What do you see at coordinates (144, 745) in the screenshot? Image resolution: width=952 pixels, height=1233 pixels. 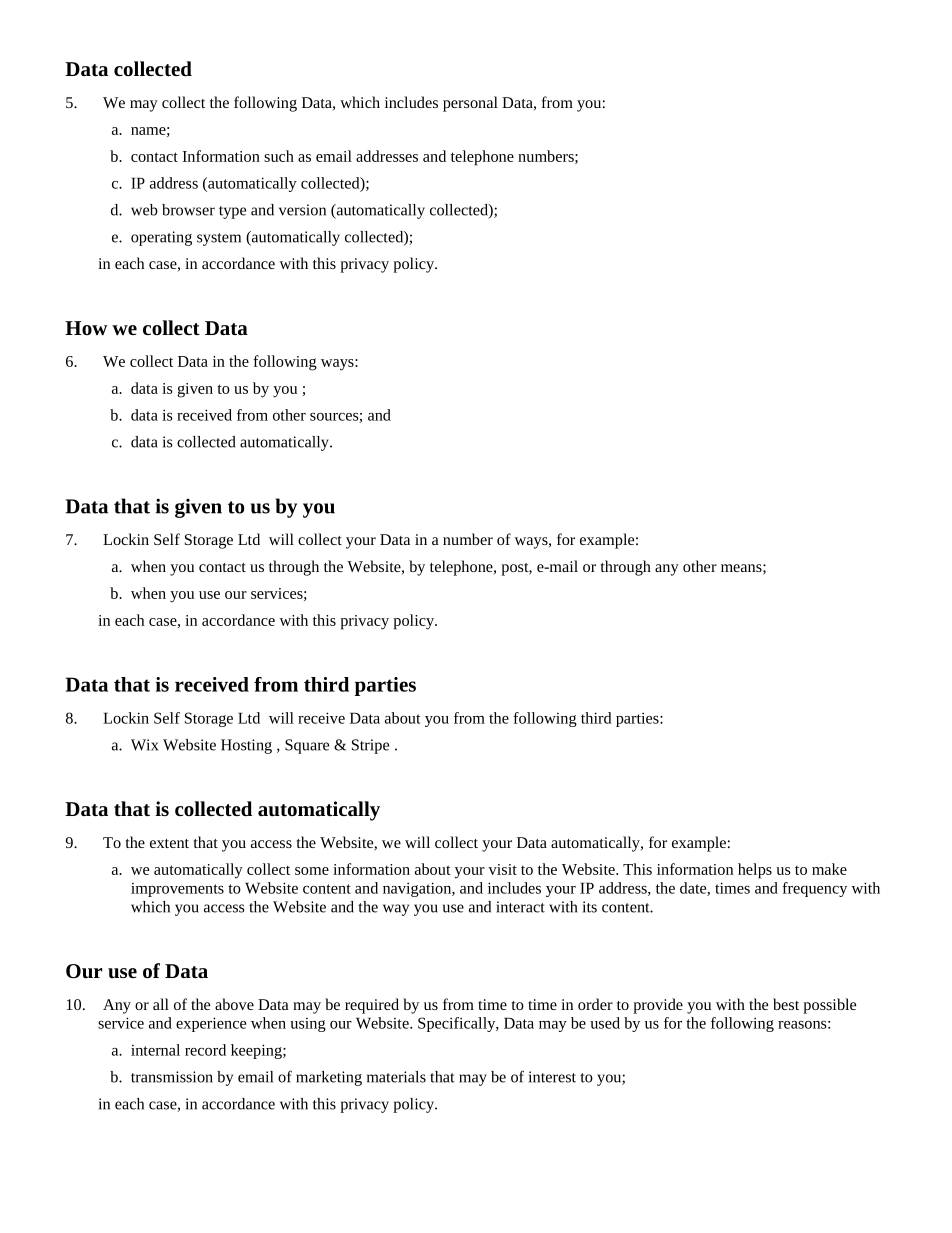 I see `Wix` at bounding box center [144, 745].
